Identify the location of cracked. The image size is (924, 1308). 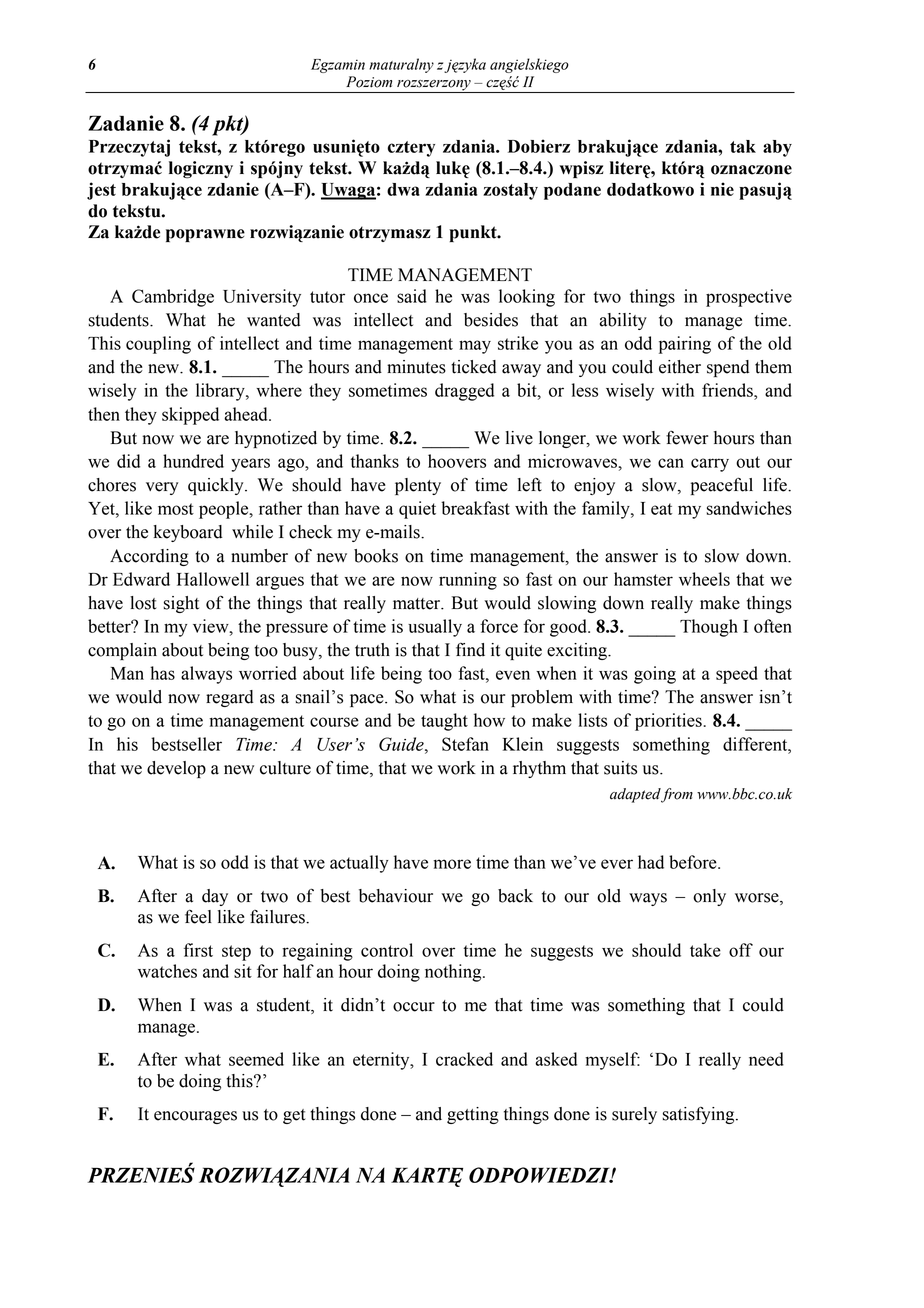
(464, 1059).
